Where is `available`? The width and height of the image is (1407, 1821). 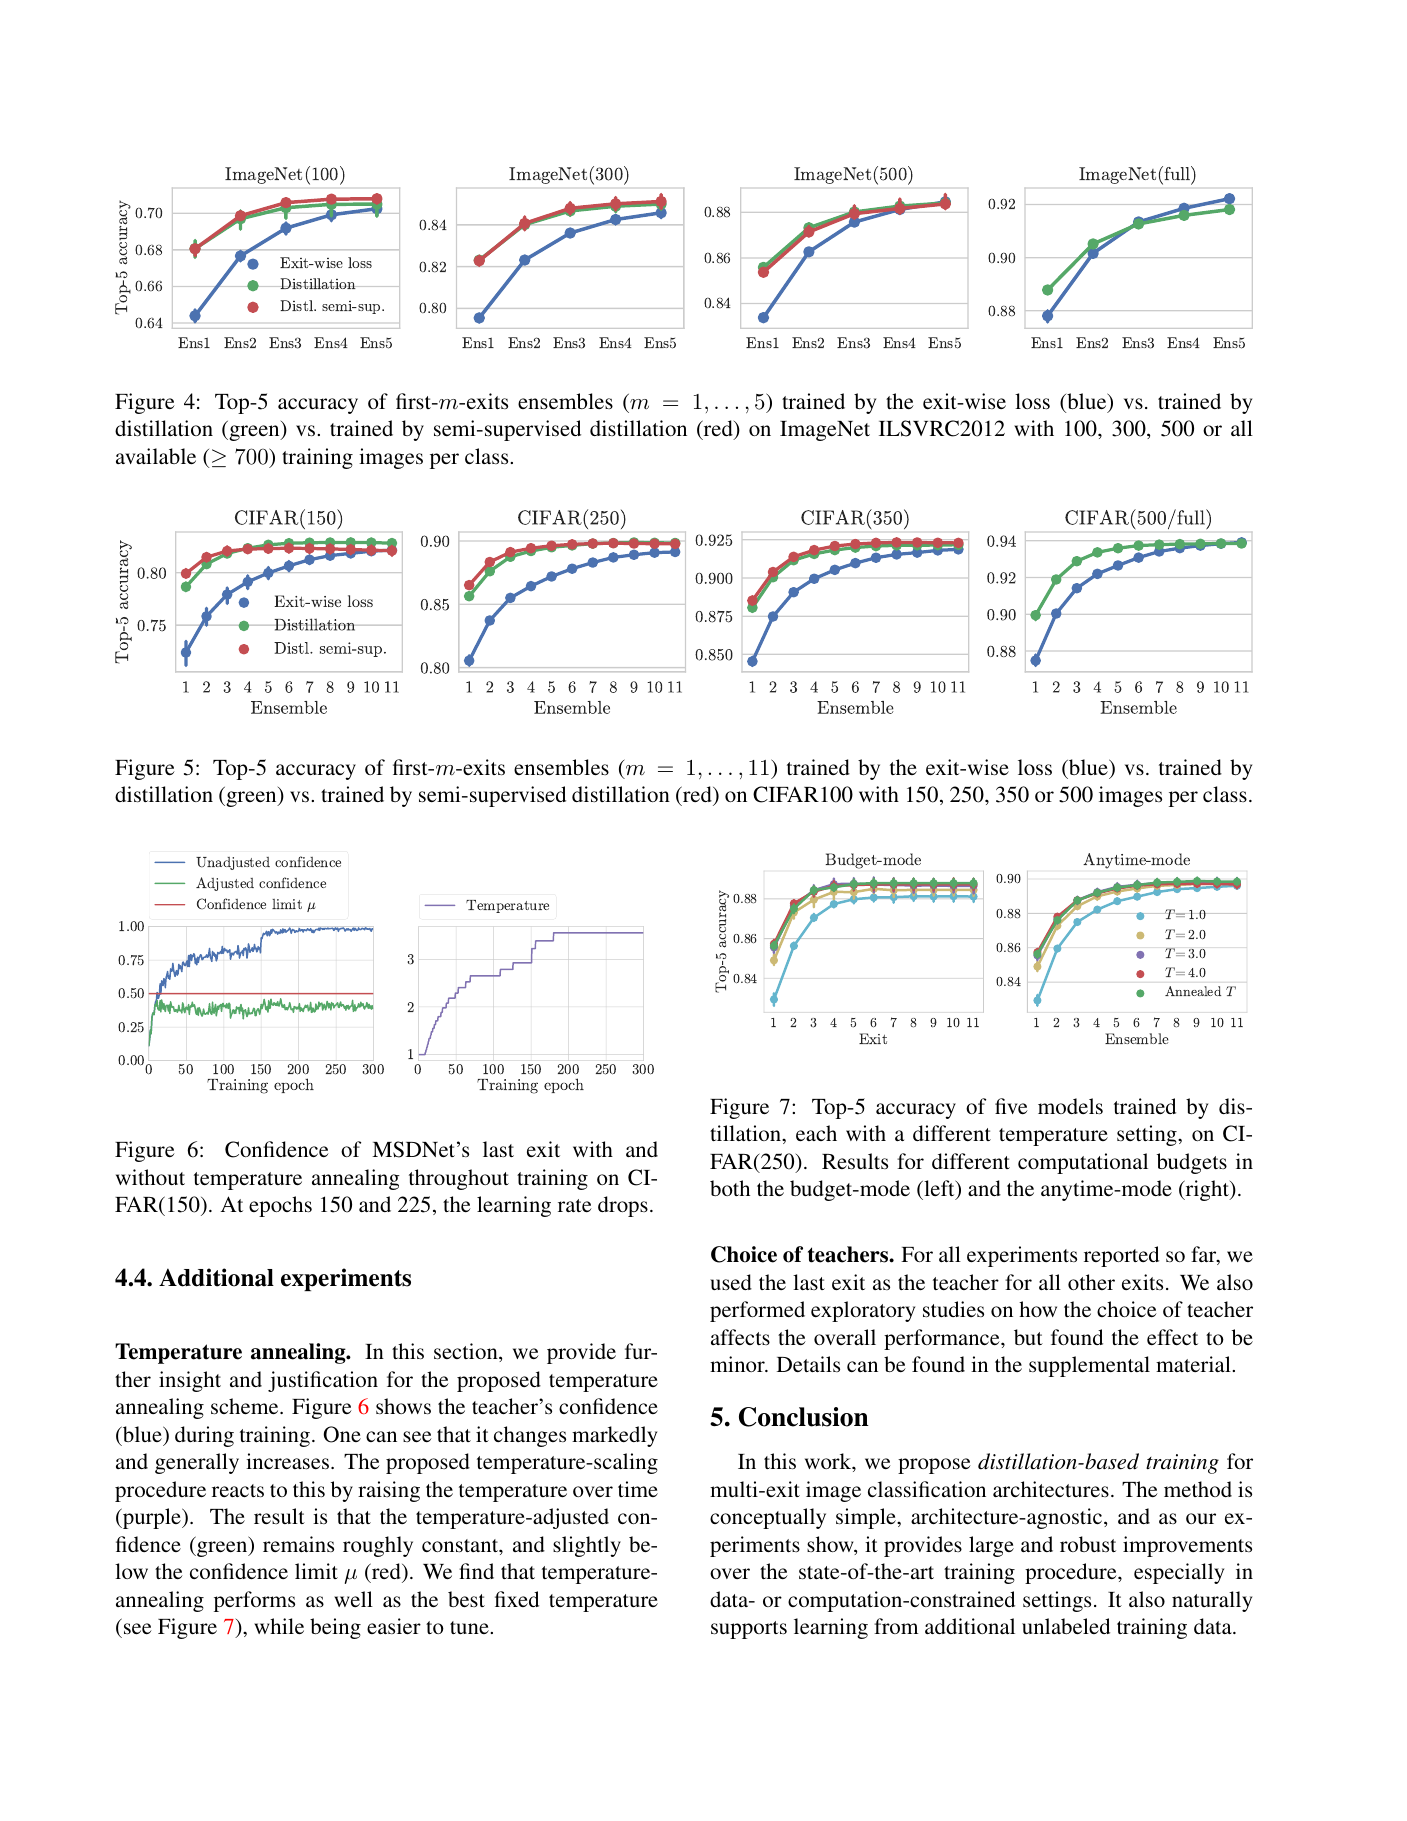
available is located at coordinates (156, 456).
